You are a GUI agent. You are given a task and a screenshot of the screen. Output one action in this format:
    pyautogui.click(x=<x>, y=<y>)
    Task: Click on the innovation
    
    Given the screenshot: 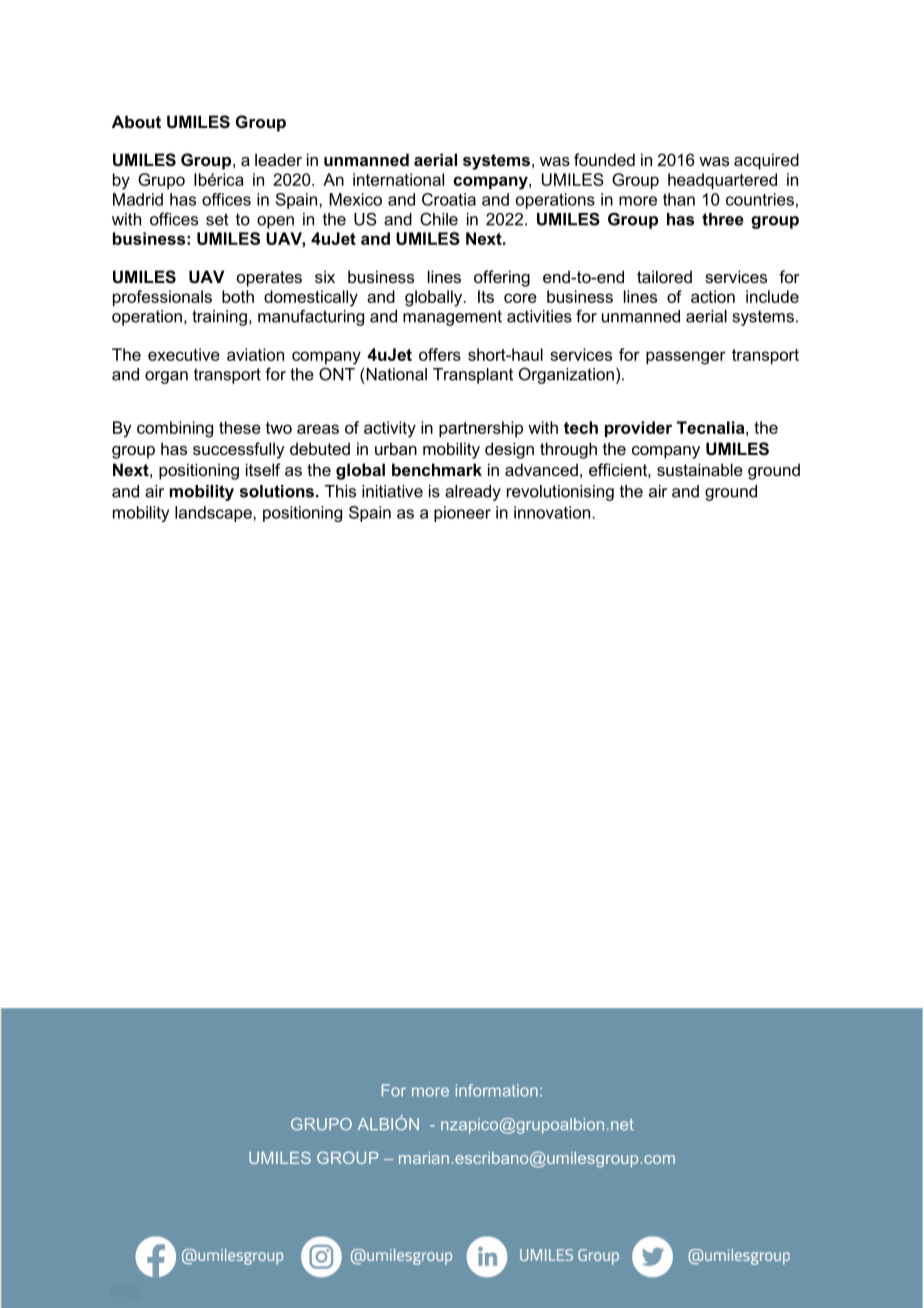 What is the action you would take?
    pyautogui.click(x=552, y=512)
